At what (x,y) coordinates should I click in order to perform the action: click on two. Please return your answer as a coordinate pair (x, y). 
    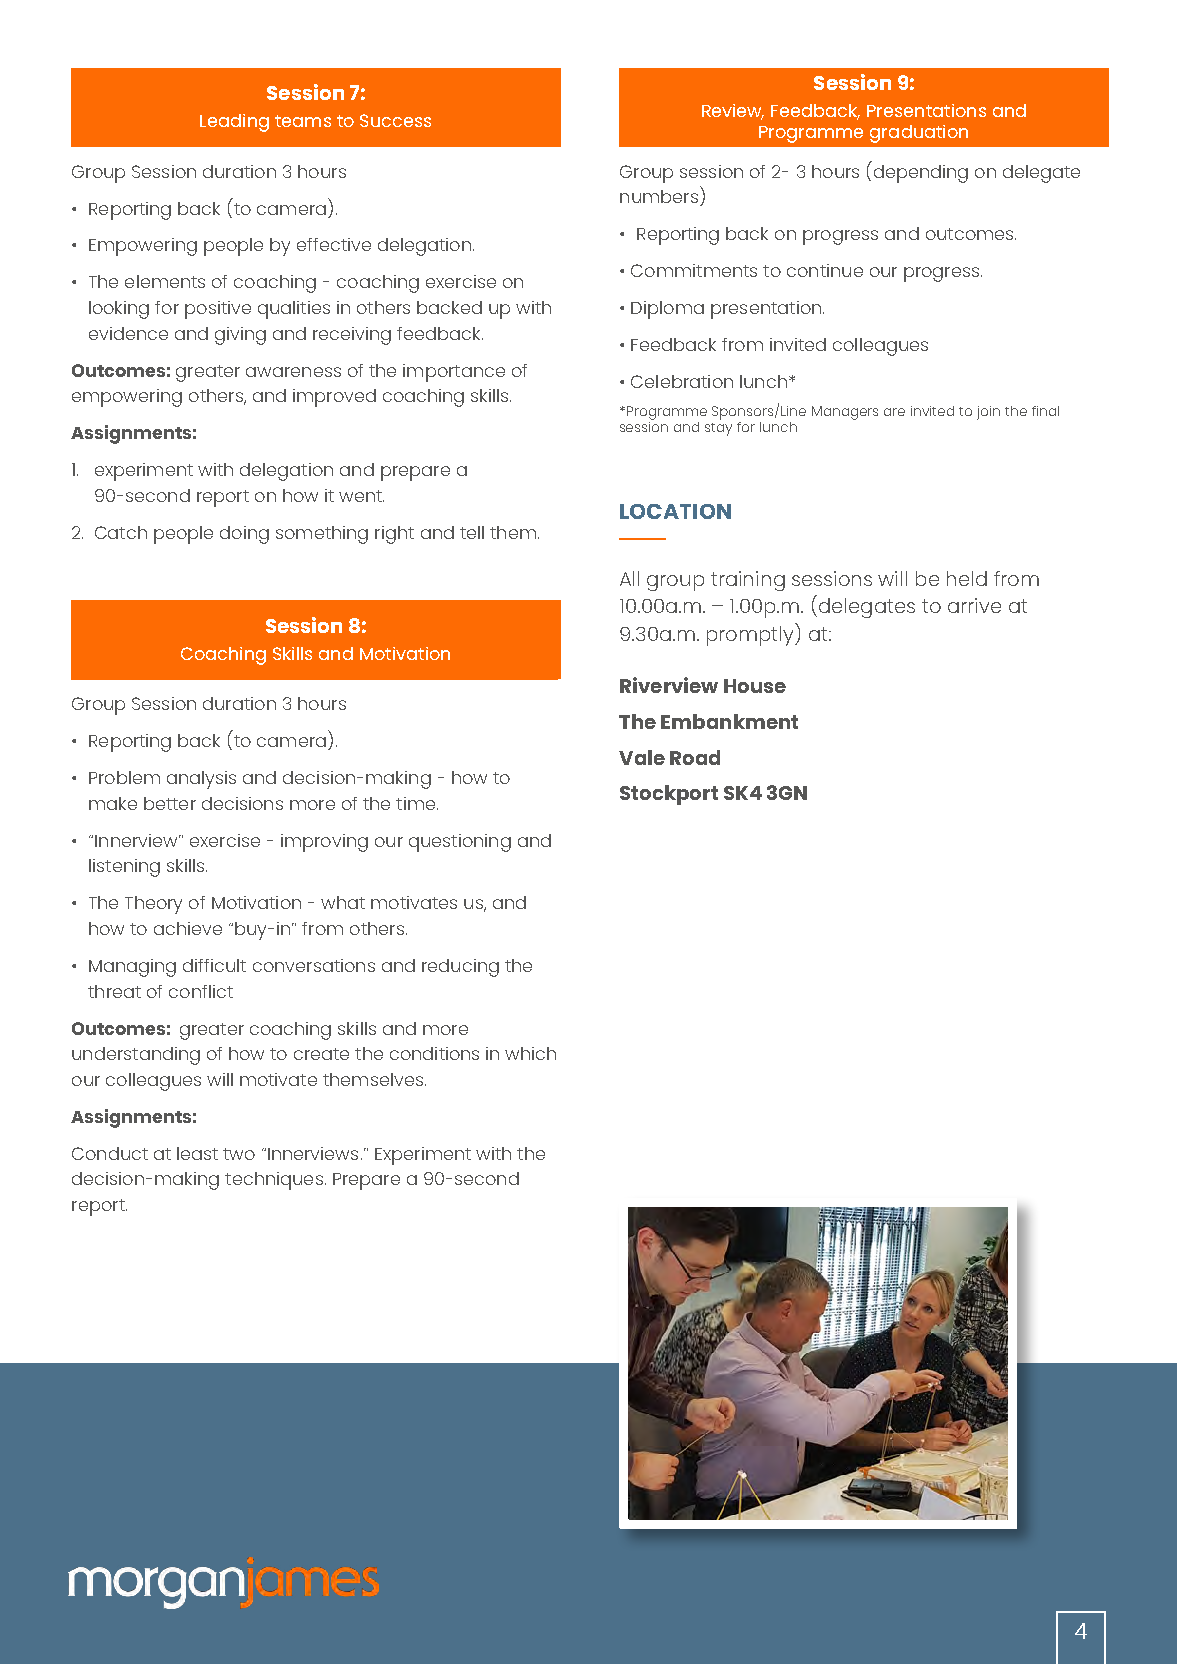
    Looking at the image, I should click on (239, 1154).
